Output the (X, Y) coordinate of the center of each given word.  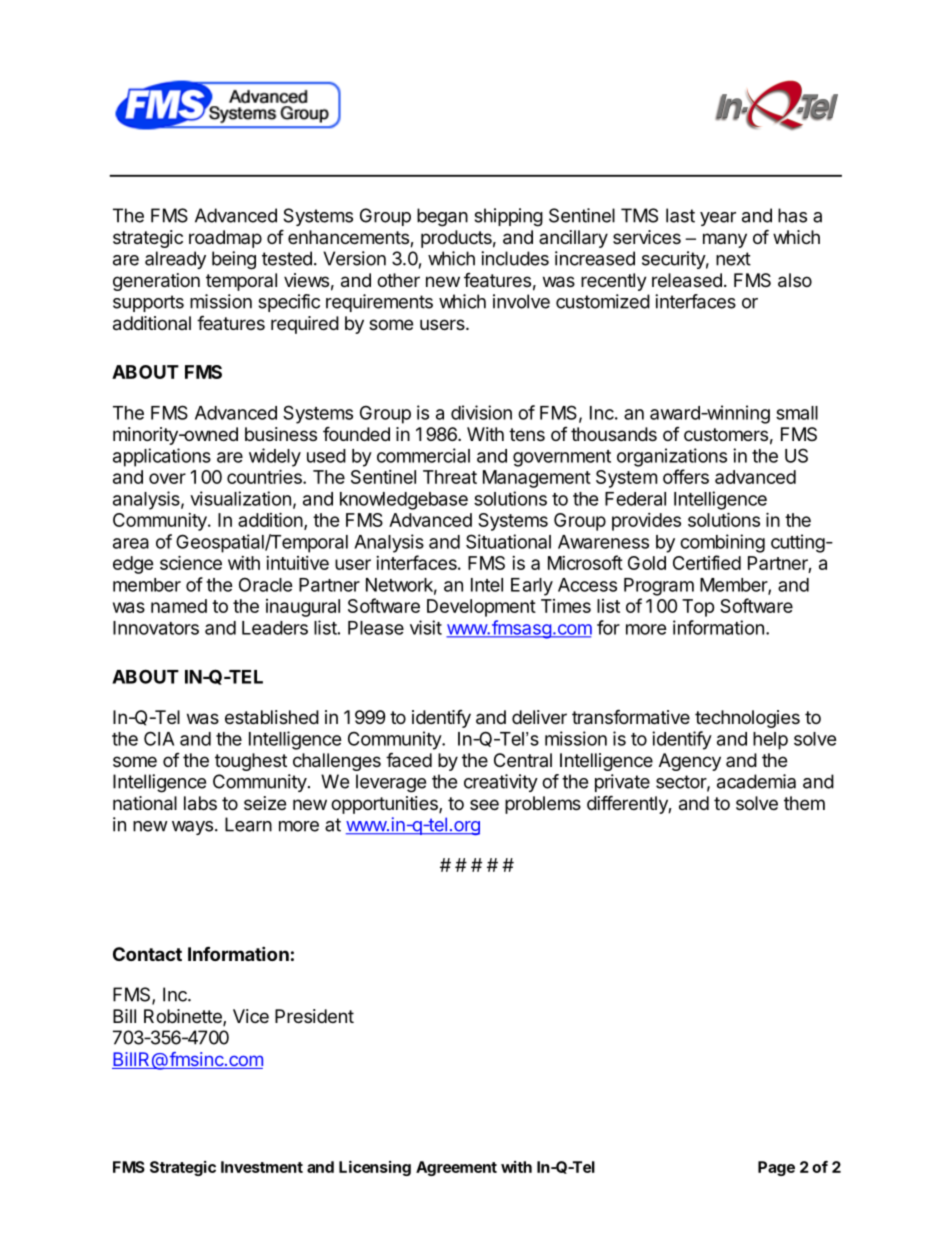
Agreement (456, 1168)
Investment (262, 1167)
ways (192, 828)
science (191, 562)
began (442, 217)
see (484, 804)
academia (756, 781)
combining (722, 543)
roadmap (225, 239)
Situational (508, 541)
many (725, 240)
